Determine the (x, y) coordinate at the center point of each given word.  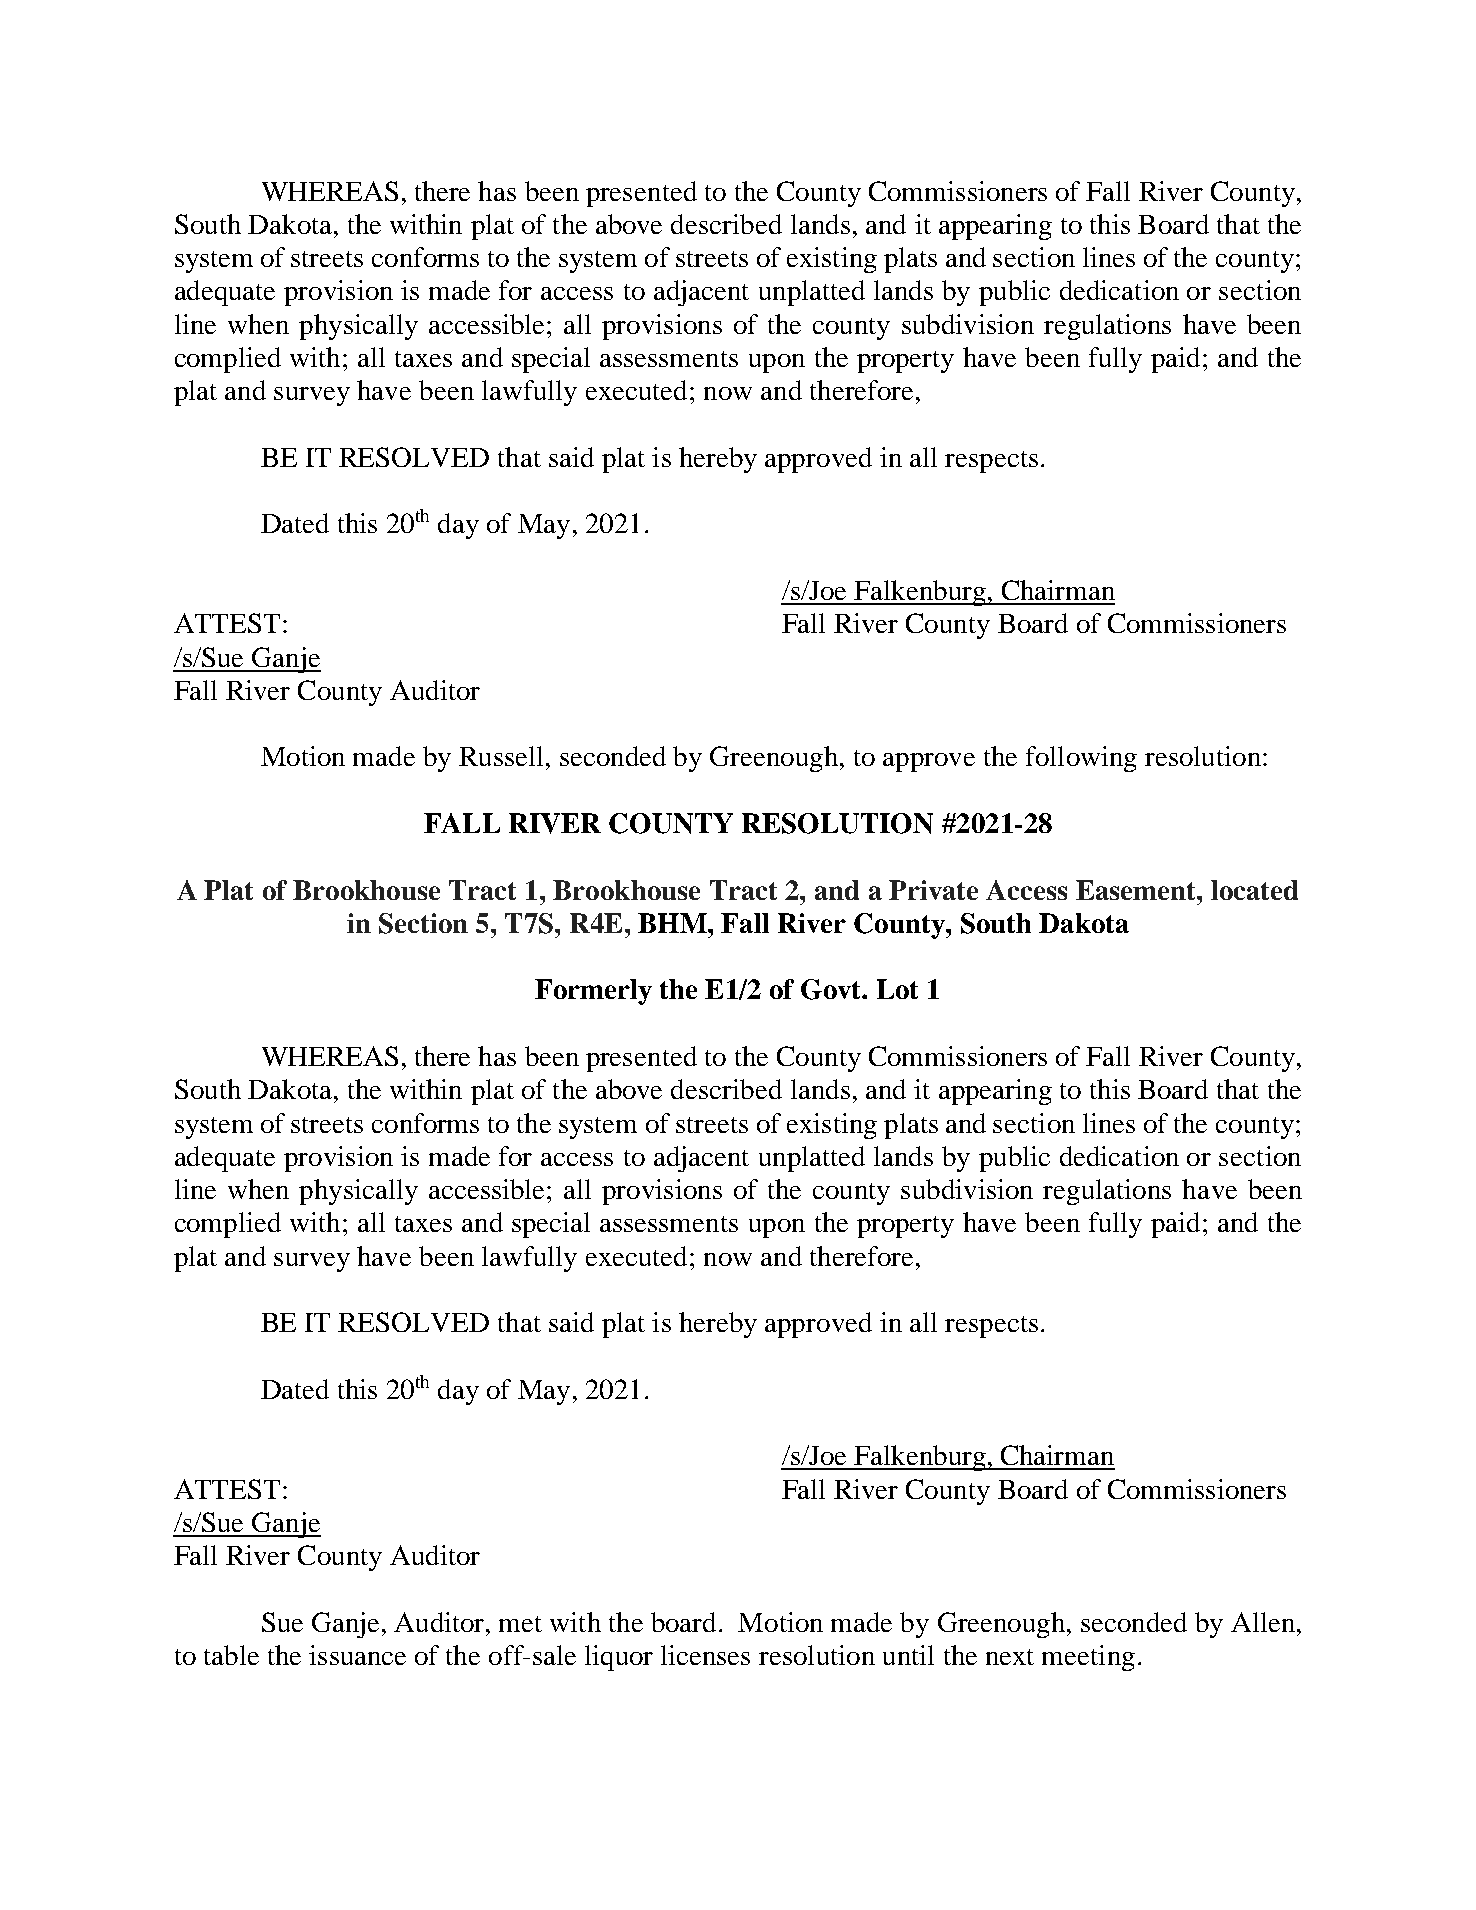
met (520, 1624)
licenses (705, 1655)
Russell (501, 756)
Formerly (593, 992)
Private (933, 890)
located (1254, 890)
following (1081, 759)
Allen (1263, 1622)
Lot (897, 989)
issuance (357, 1655)
